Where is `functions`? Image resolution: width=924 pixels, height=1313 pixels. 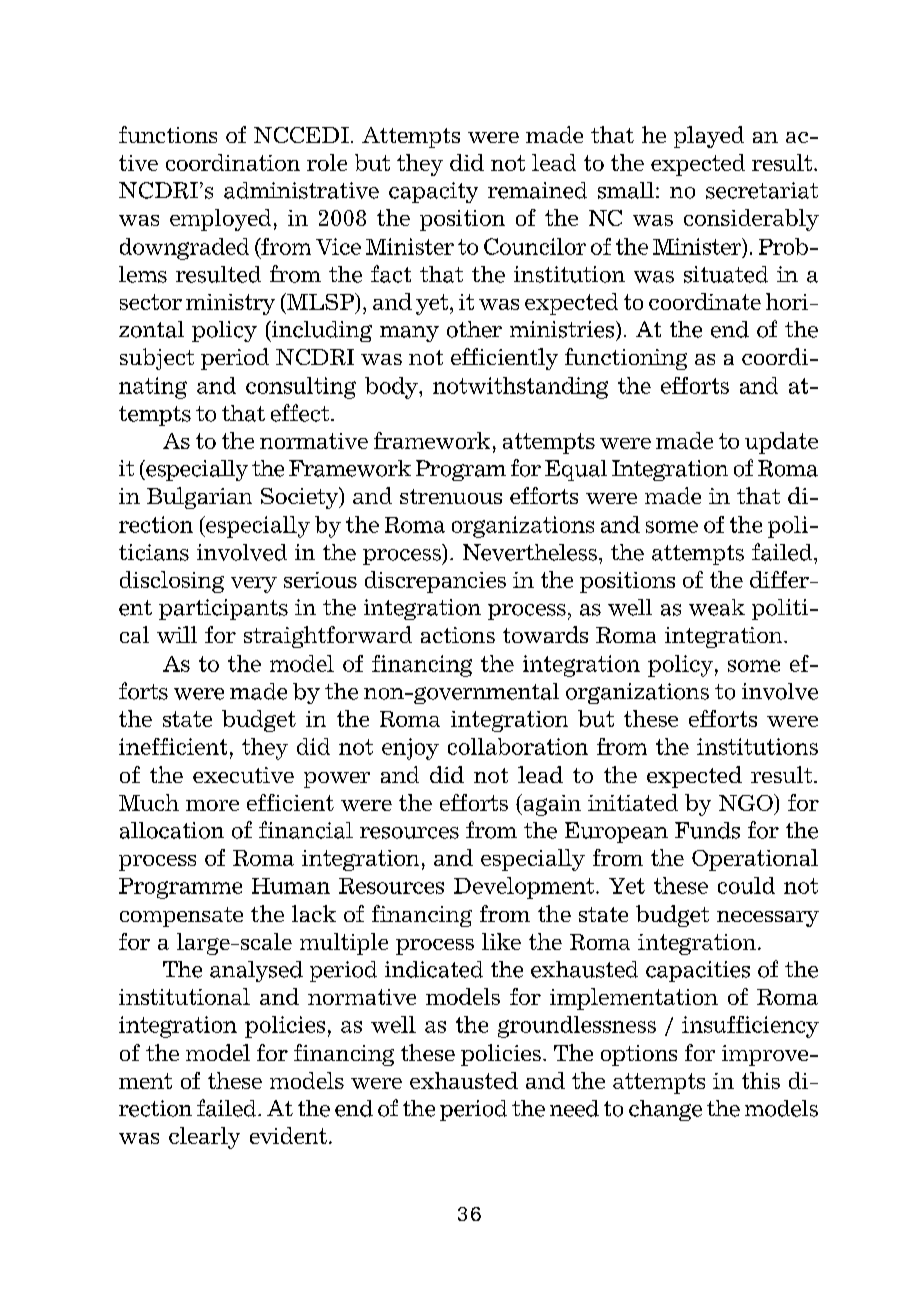 functions is located at coordinates (168, 134).
